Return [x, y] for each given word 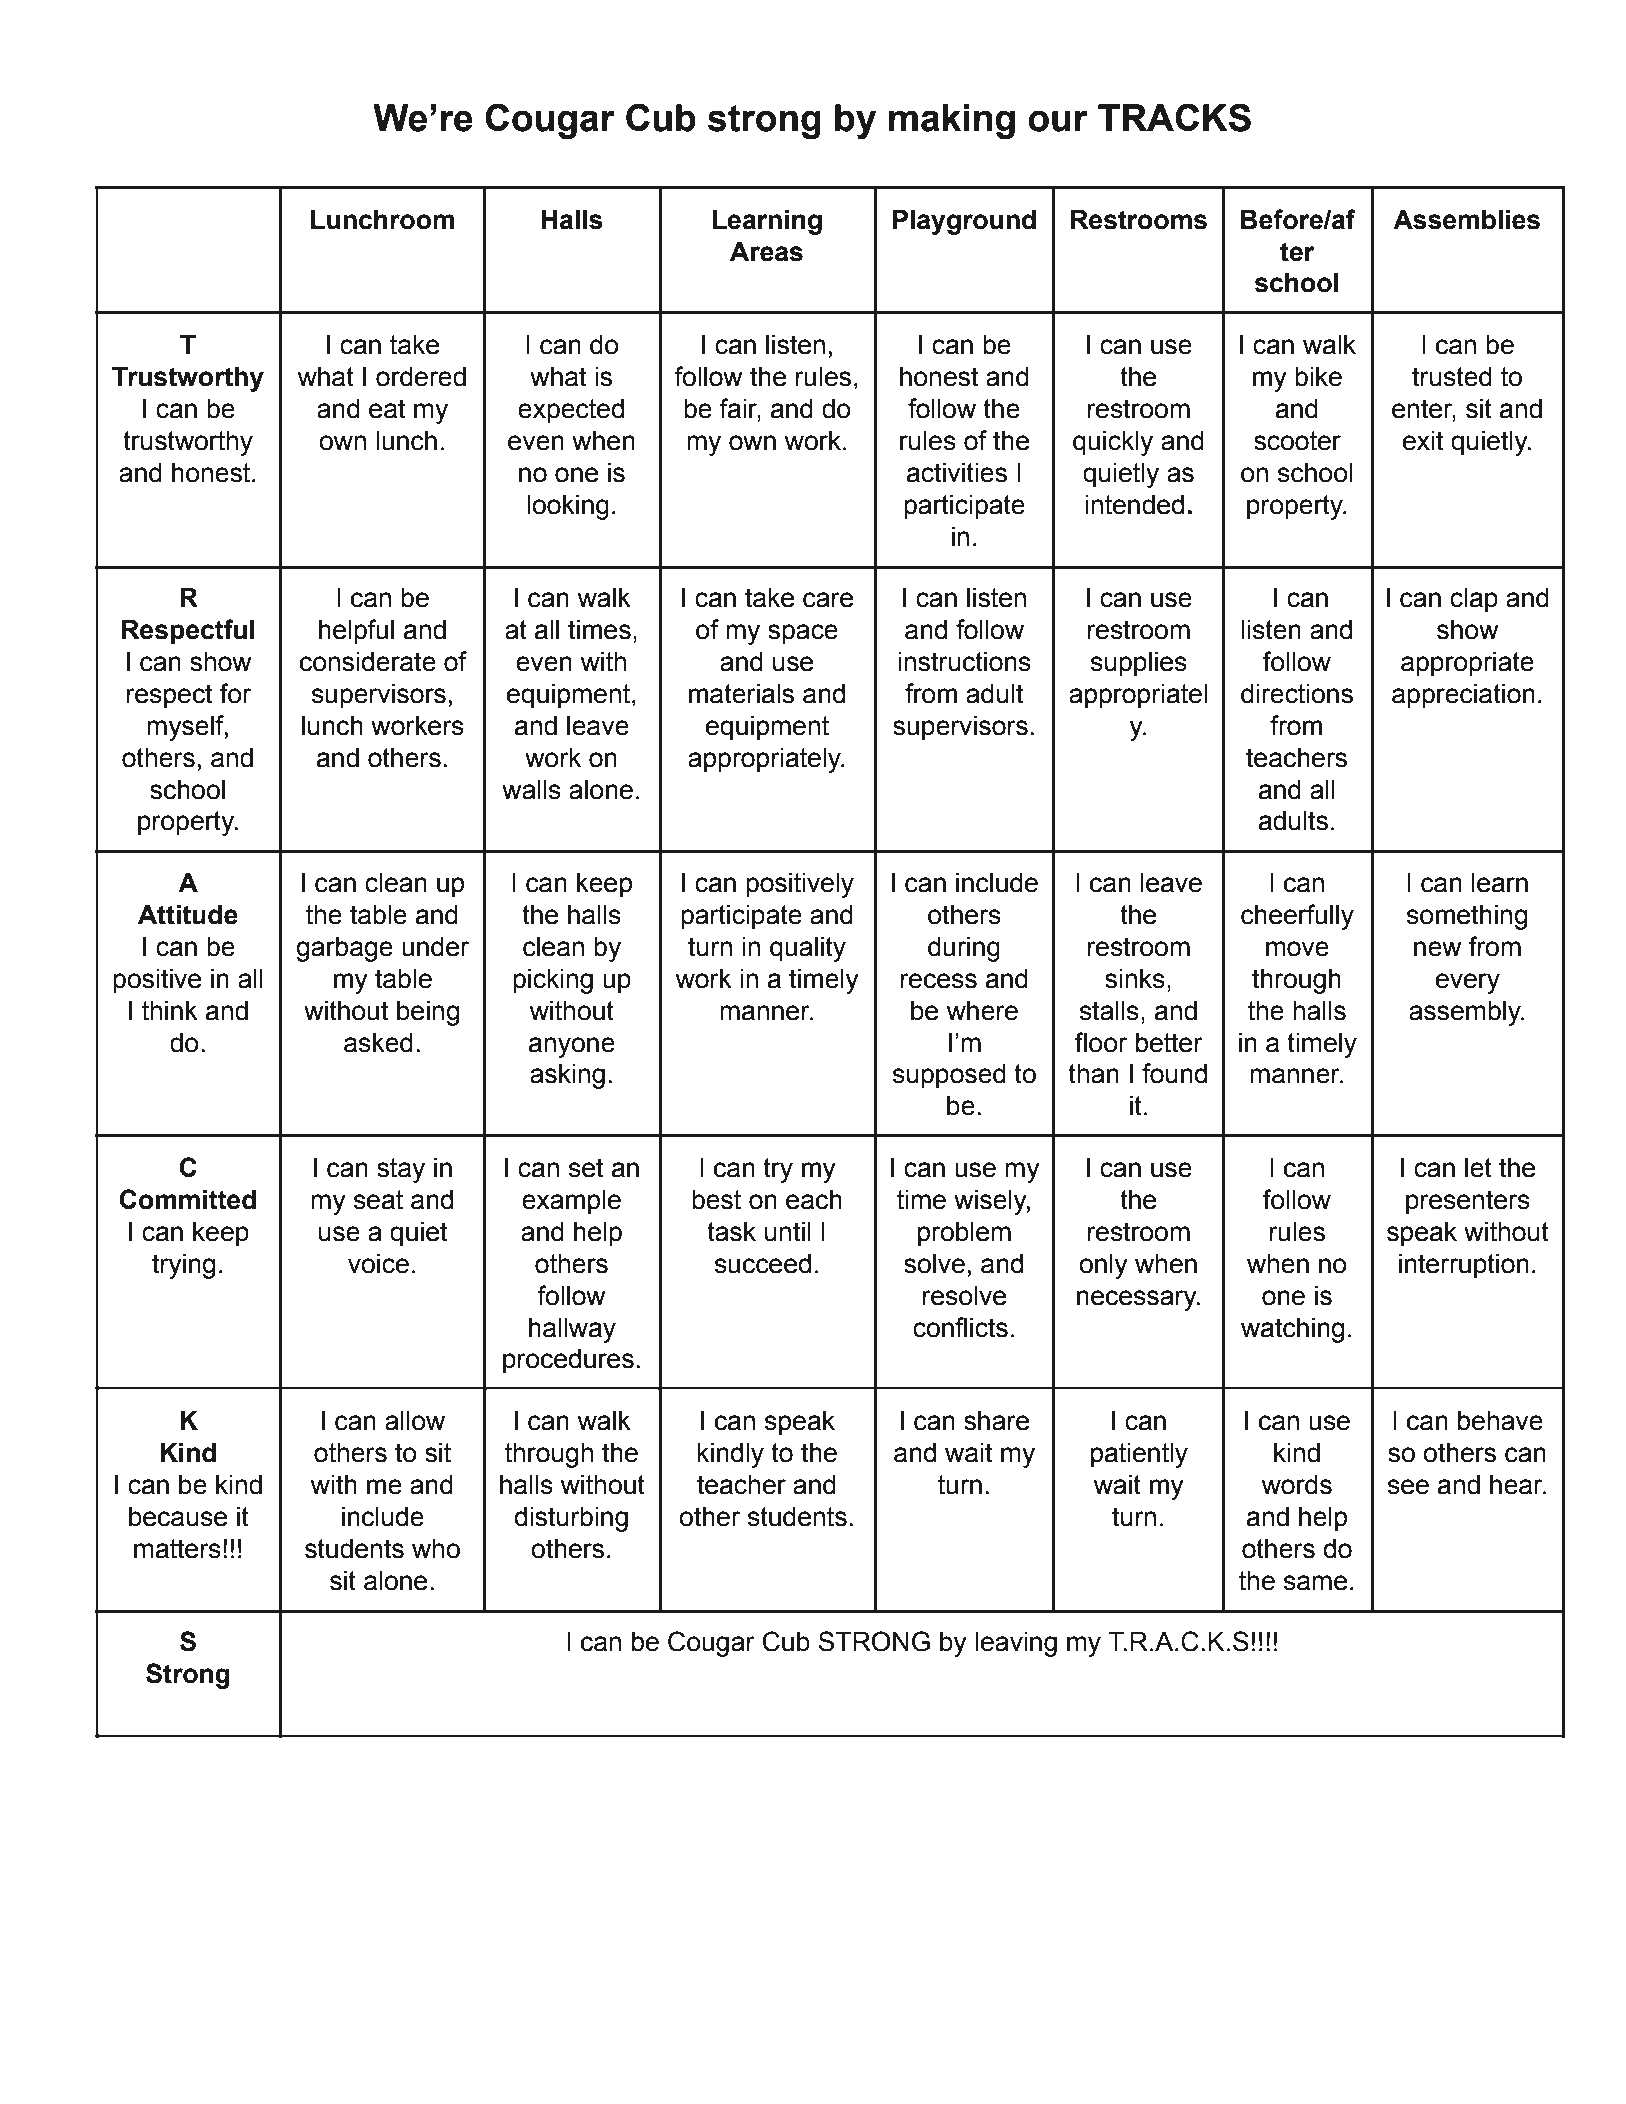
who [436, 1549]
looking [568, 507]
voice [378, 1264]
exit [1423, 441]
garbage [344, 949]
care [828, 600]
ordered [421, 377]
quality [808, 949]
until [787, 1232]
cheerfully [1297, 917]
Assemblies [1466, 220]
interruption [1464, 1266]
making [952, 121]
